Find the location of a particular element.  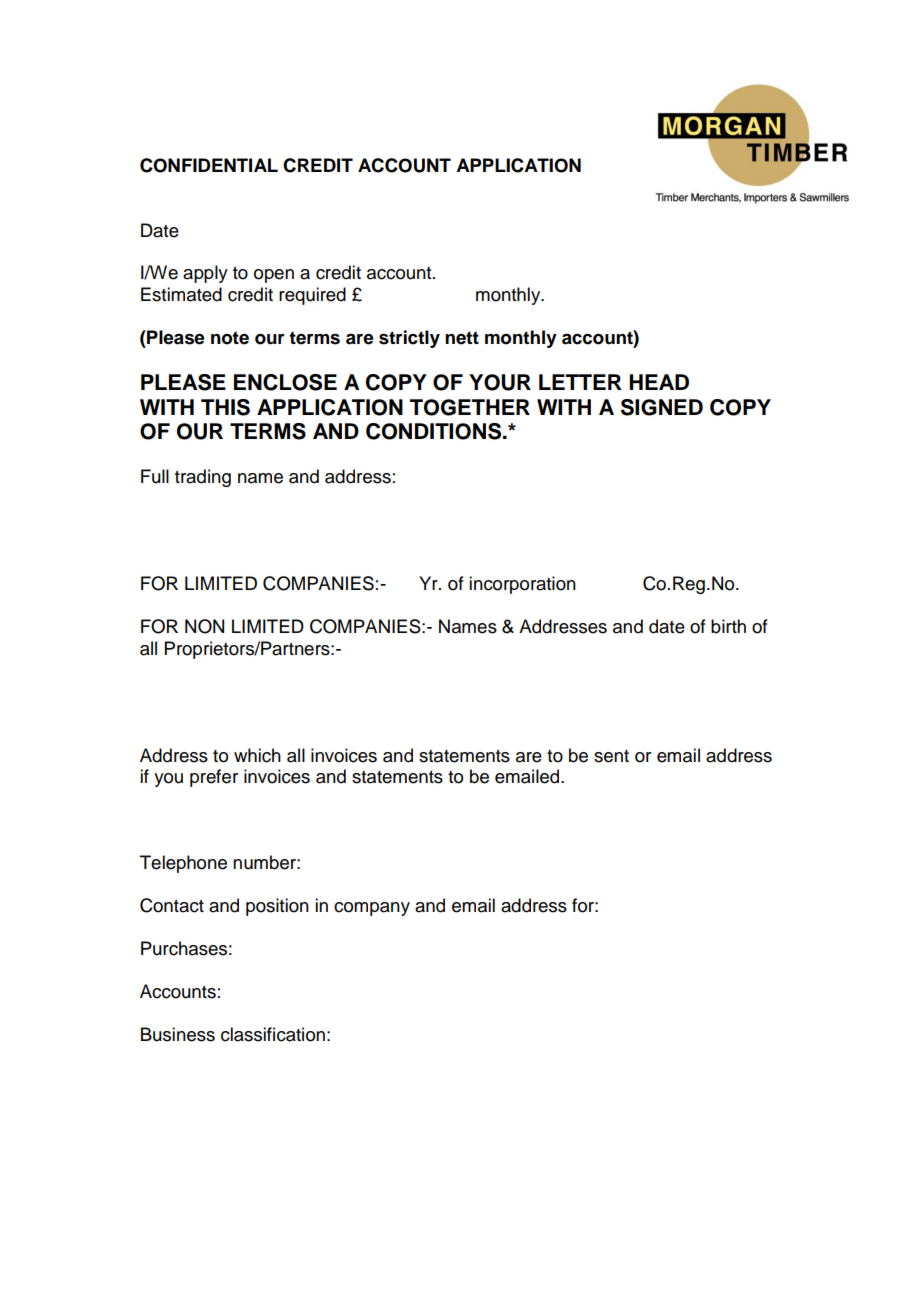

NON is located at coordinates (204, 626).
